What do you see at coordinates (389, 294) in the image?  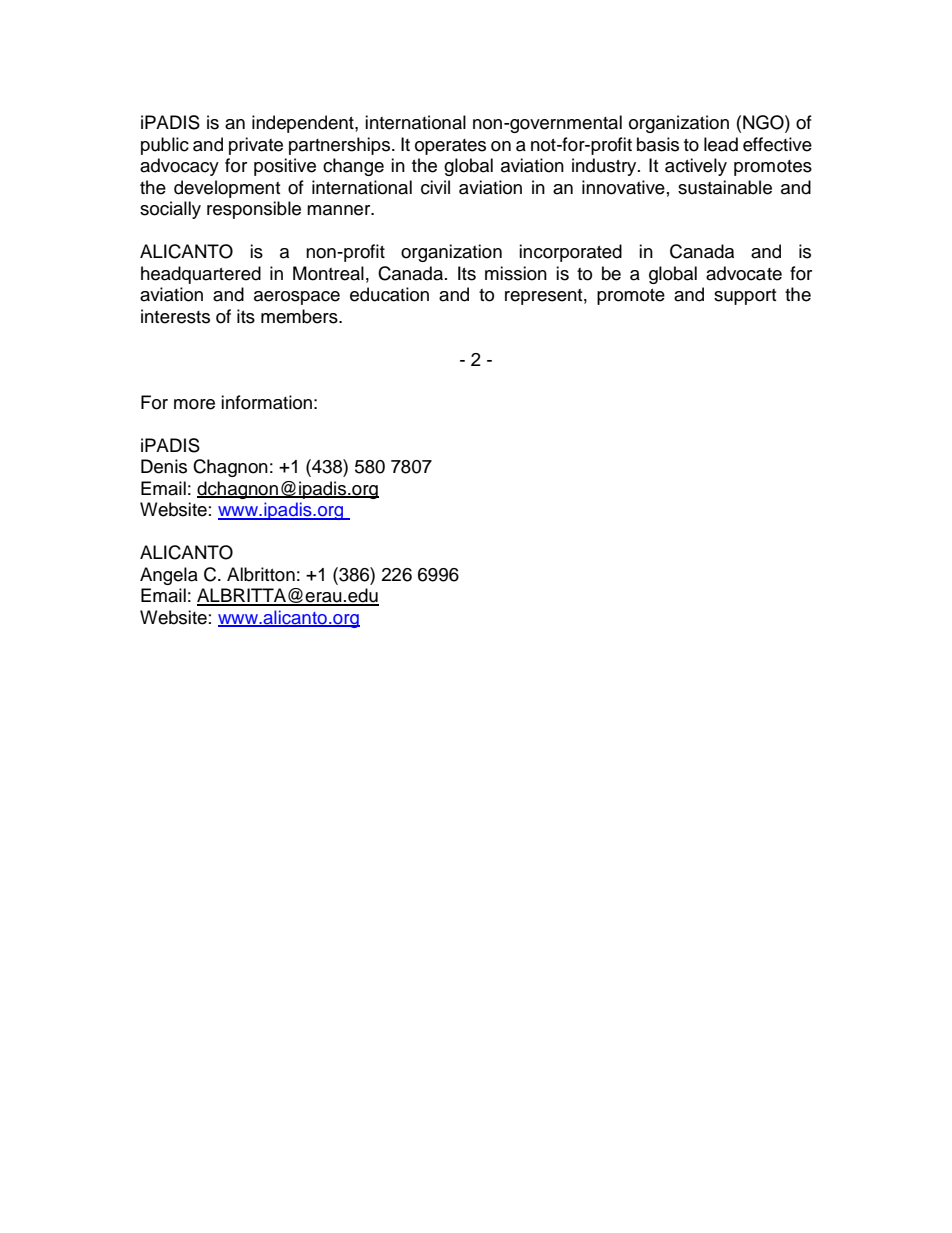 I see `education` at bounding box center [389, 294].
